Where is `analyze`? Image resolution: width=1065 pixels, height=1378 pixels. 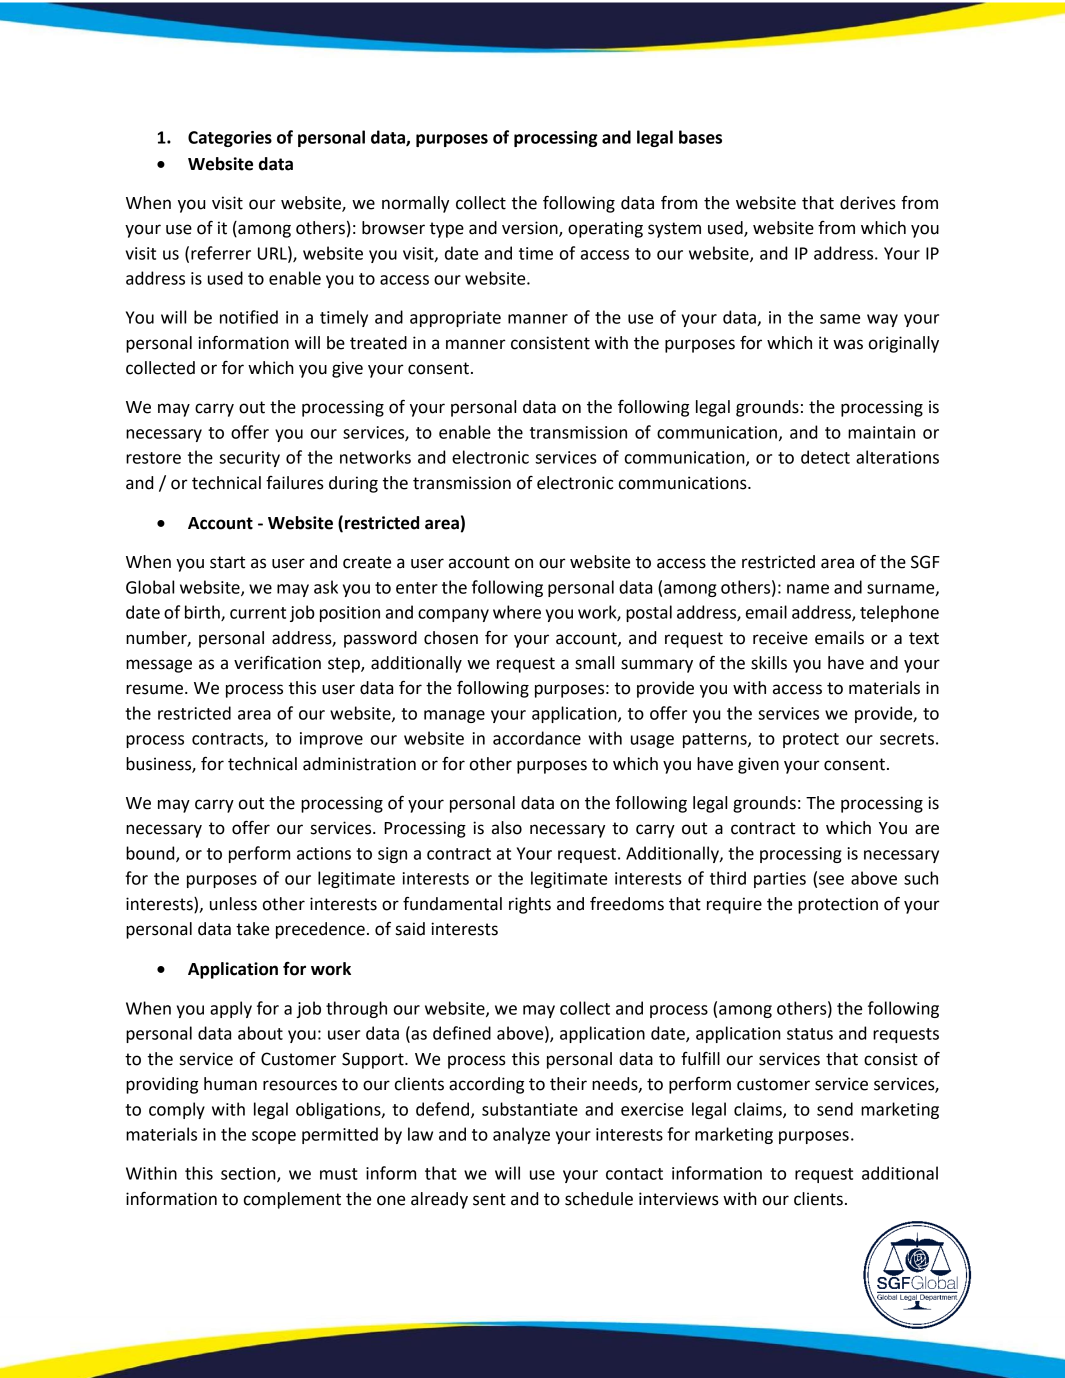 analyze is located at coordinates (521, 1135).
